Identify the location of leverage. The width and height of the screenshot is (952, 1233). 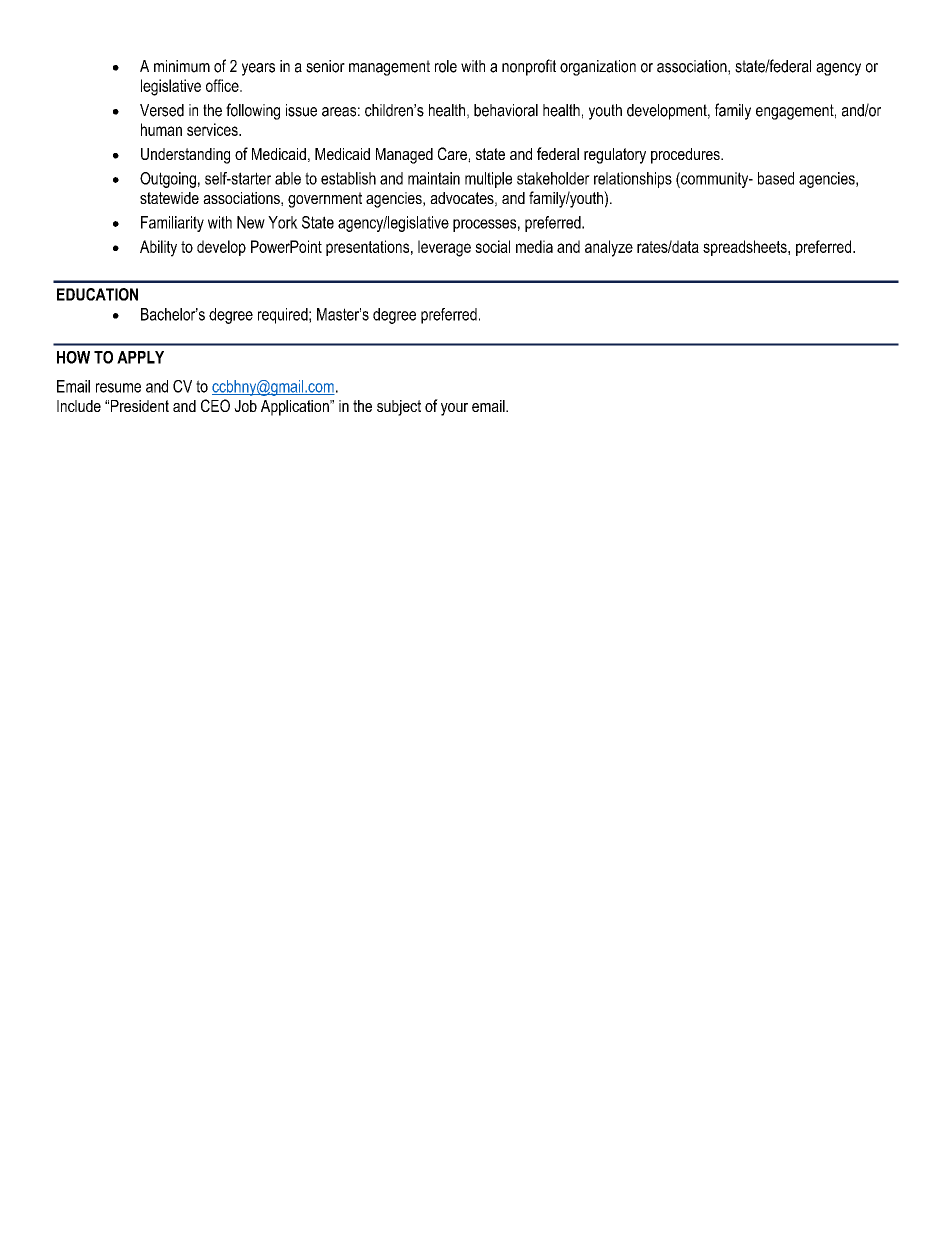
(444, 248).
